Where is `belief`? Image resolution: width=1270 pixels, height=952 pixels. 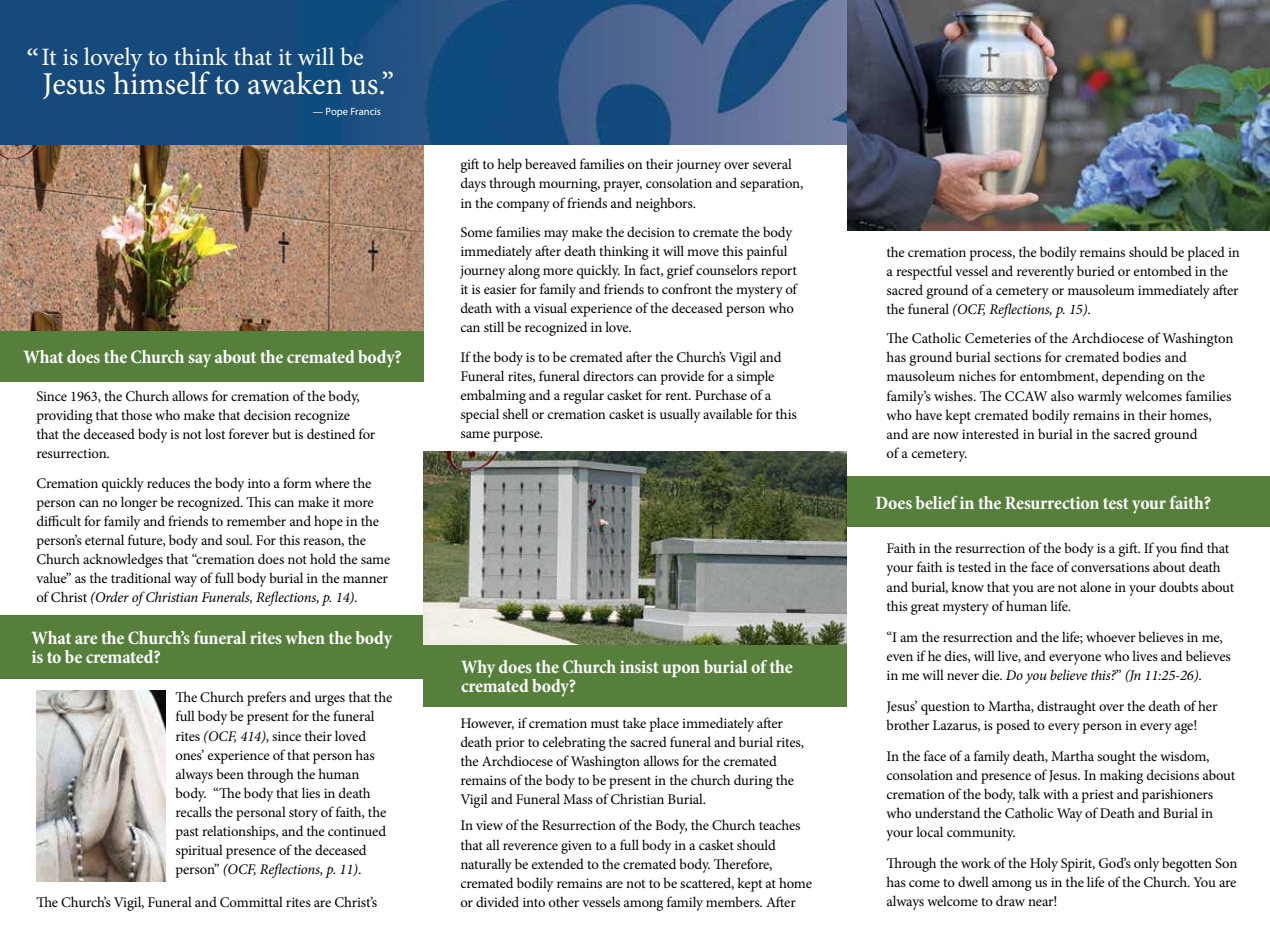 belief is located at coordinates (936, 502).
